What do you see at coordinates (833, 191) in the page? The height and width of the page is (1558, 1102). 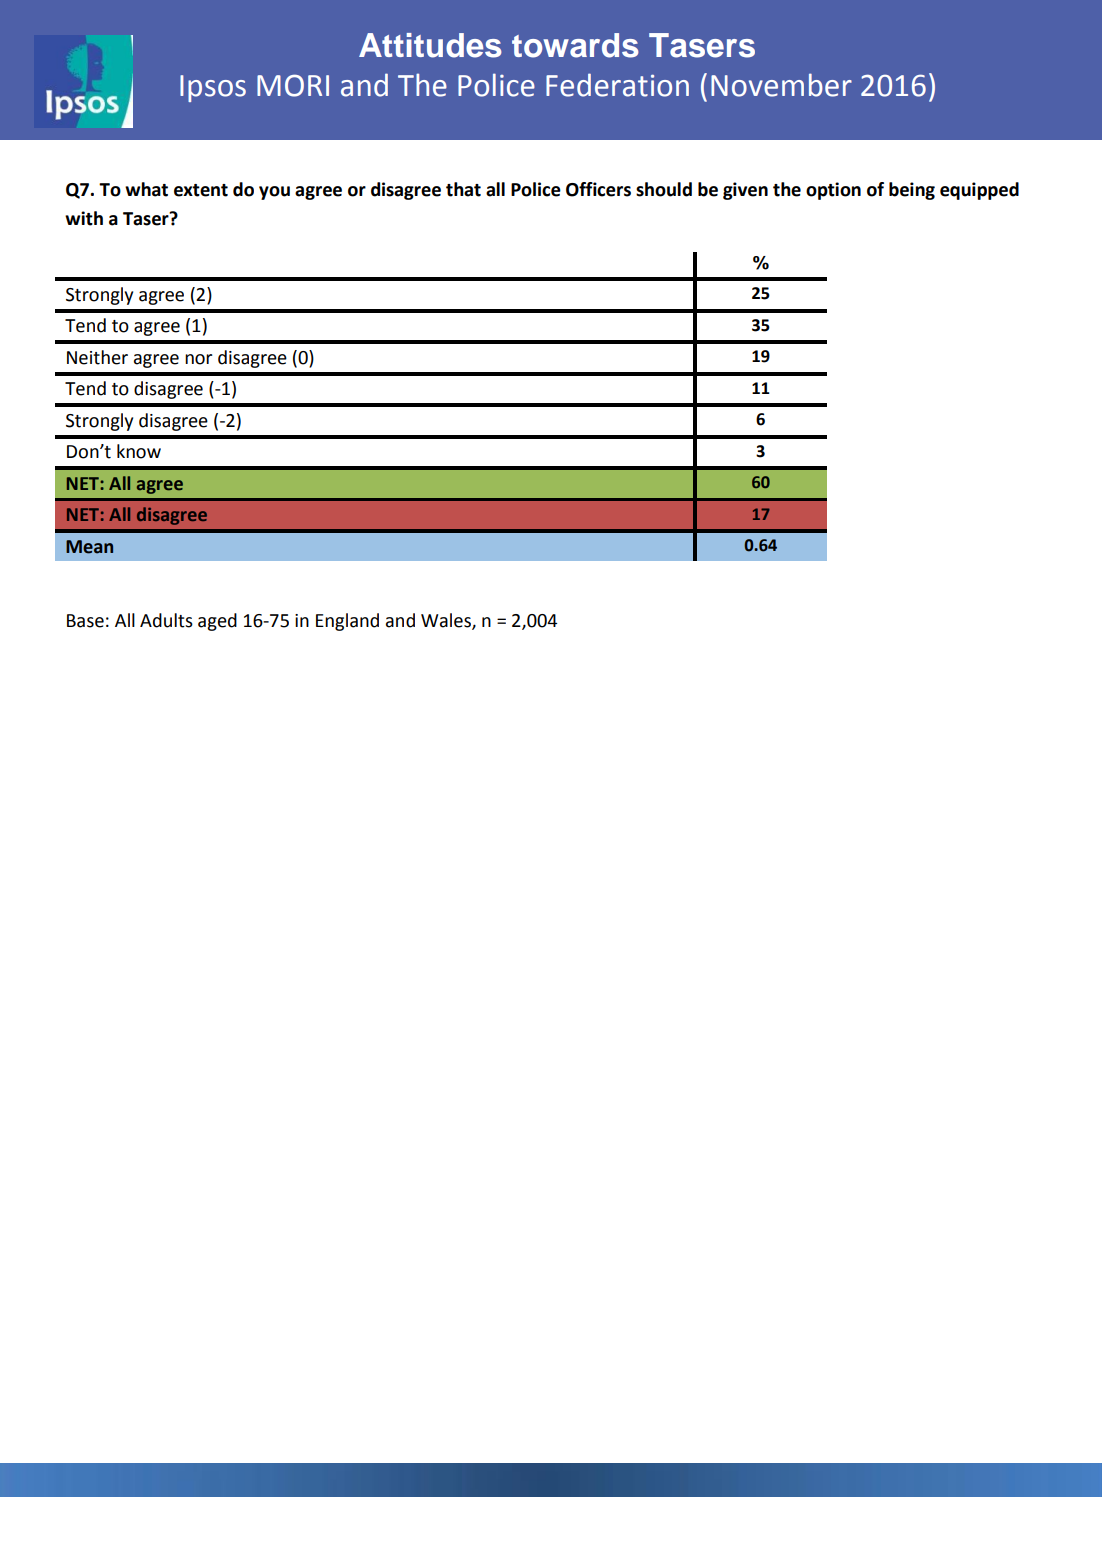 I see `option` at bounding box center [833, 191].
